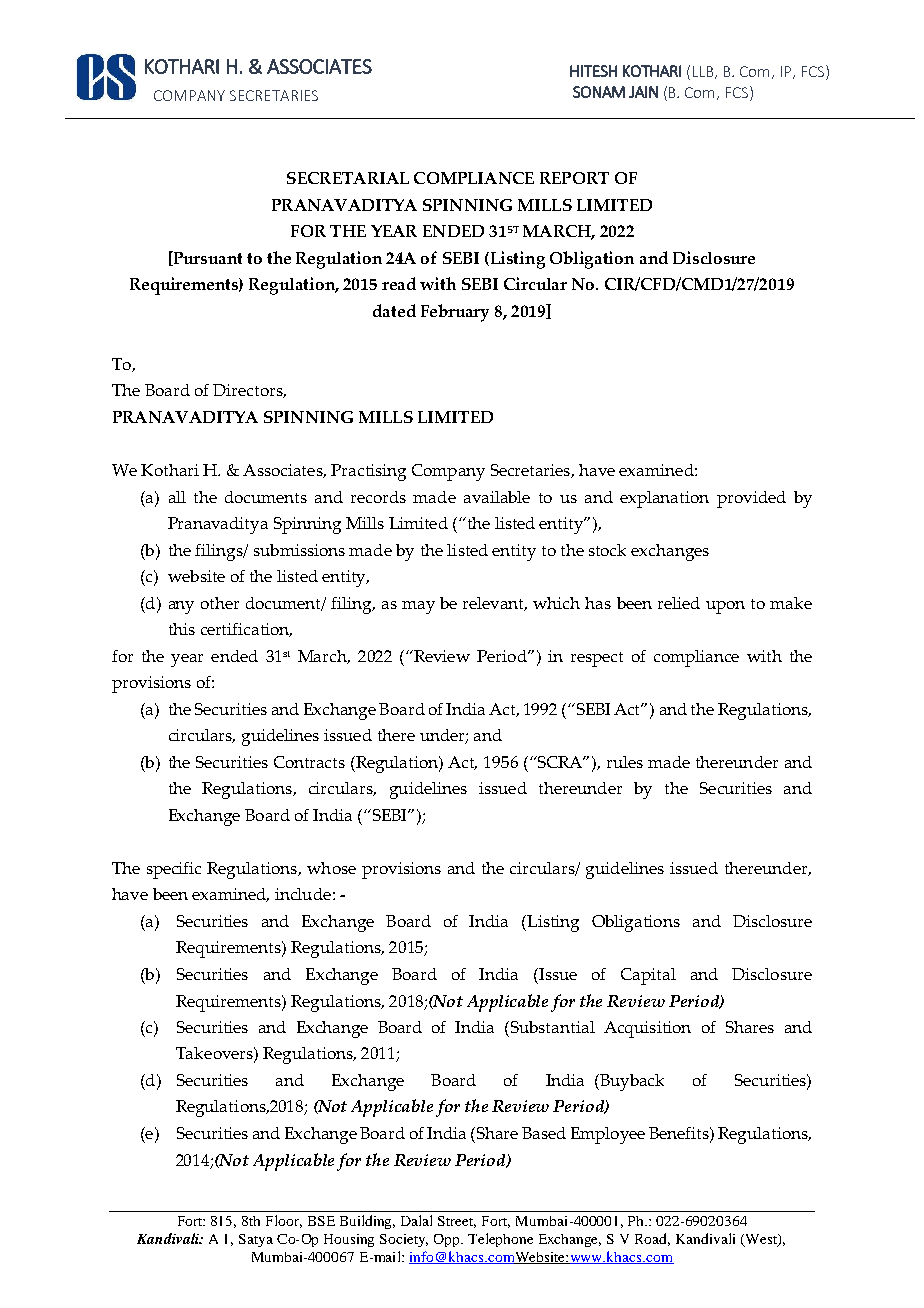 This screenshot has width=924, height=1308. Describe the element at coordinates (457, 1222) in the screenshot. I see `Street` at that location.
